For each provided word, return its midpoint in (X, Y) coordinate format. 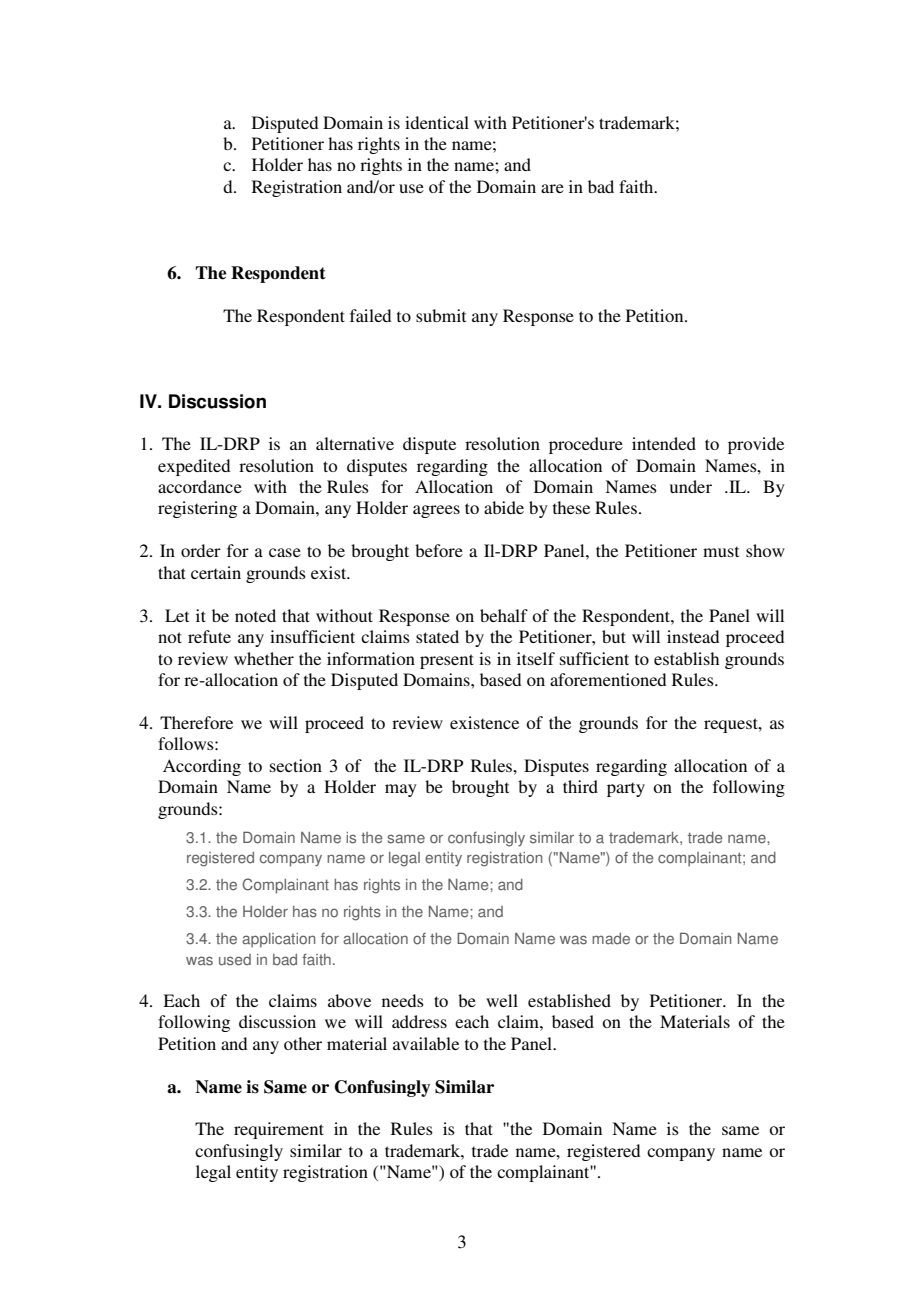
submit (441, 315)
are (552, 188)
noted (255, 615)
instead (693, 636)
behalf (504, 615)
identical (437, 122)
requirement (279, 1130)
